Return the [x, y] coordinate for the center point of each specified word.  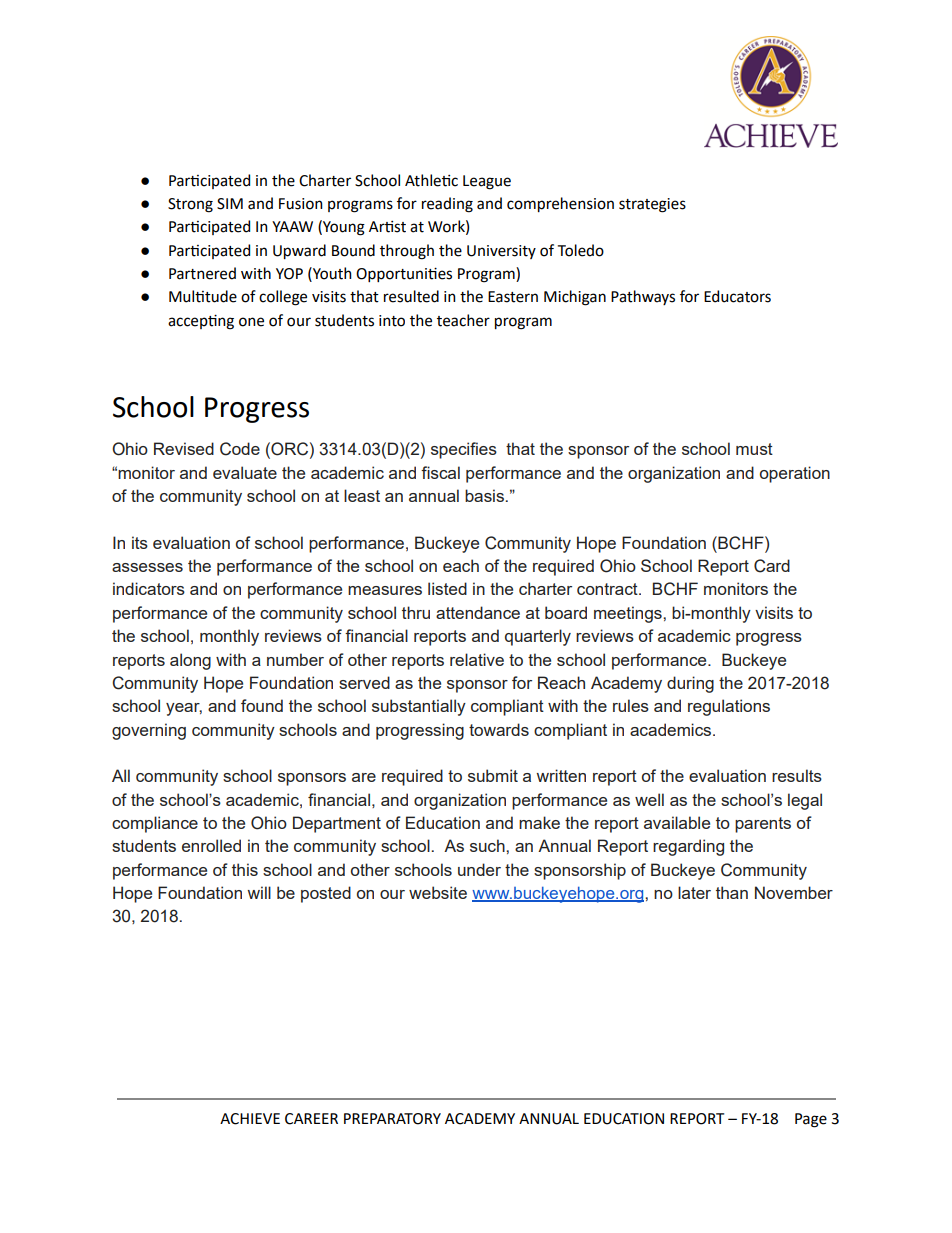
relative [477, 659]
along [190, 661]
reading [447, 205]
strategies [652, 205]
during [690, 684]
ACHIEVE [250, 1119]
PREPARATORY [392, 1119]
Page [811, 1120]
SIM [230, 204]
